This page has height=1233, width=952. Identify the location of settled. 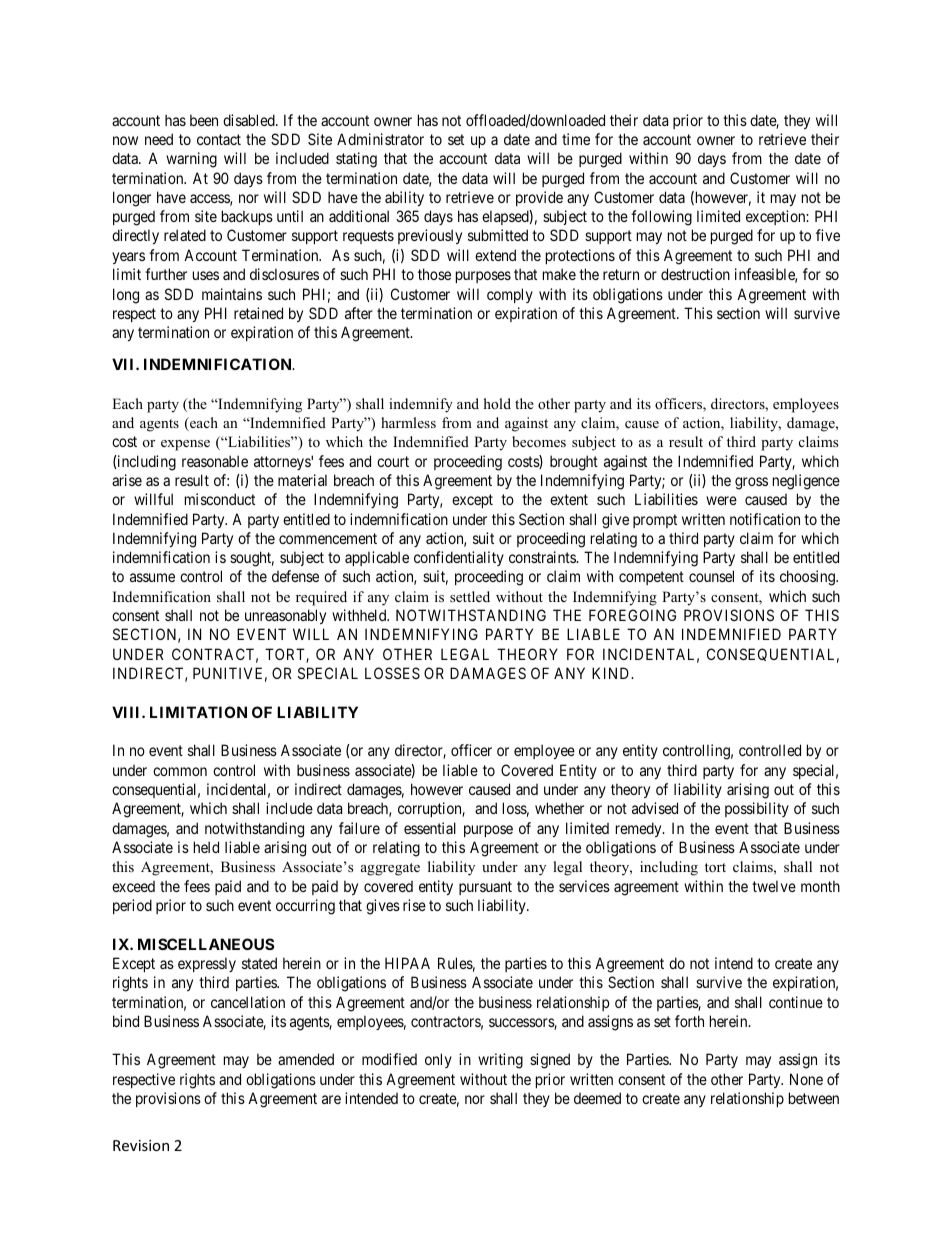
(470, 596).
